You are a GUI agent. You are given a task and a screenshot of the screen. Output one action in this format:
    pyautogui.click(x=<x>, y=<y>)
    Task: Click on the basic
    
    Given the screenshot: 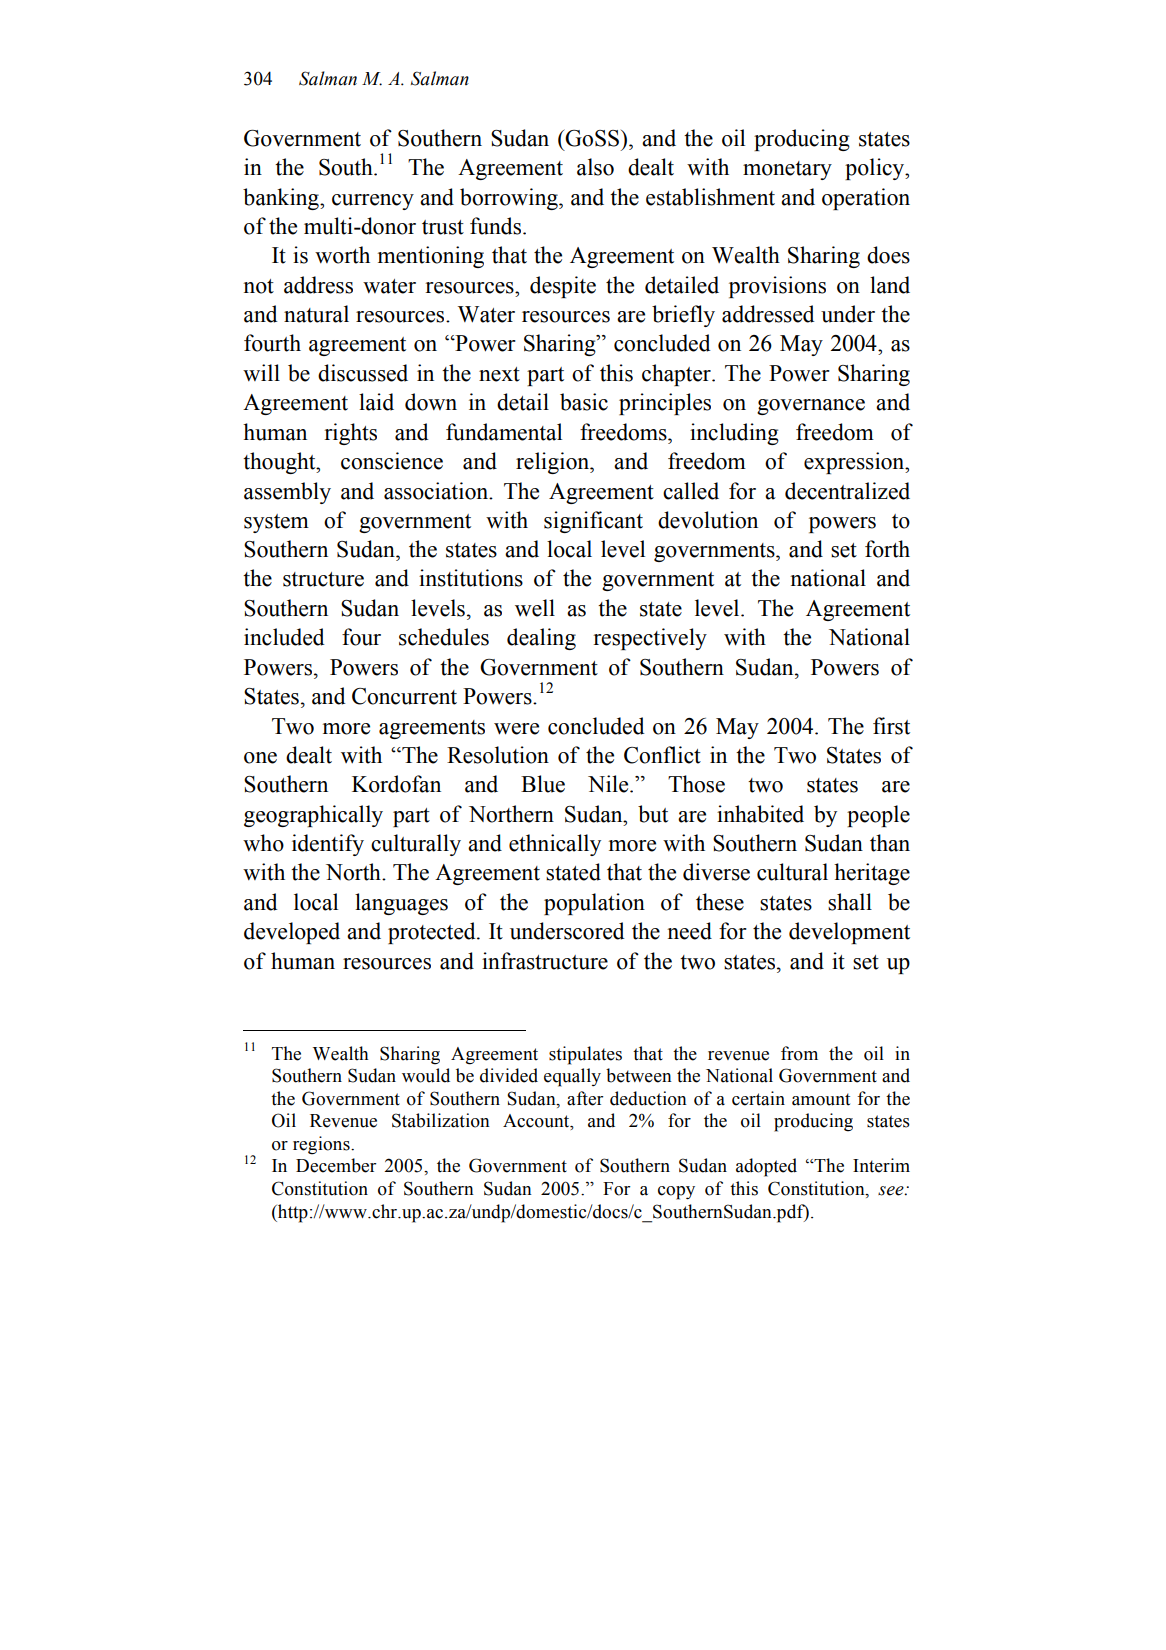 What is the action you would take?
    pyautogui.click(x=584, y=402)
